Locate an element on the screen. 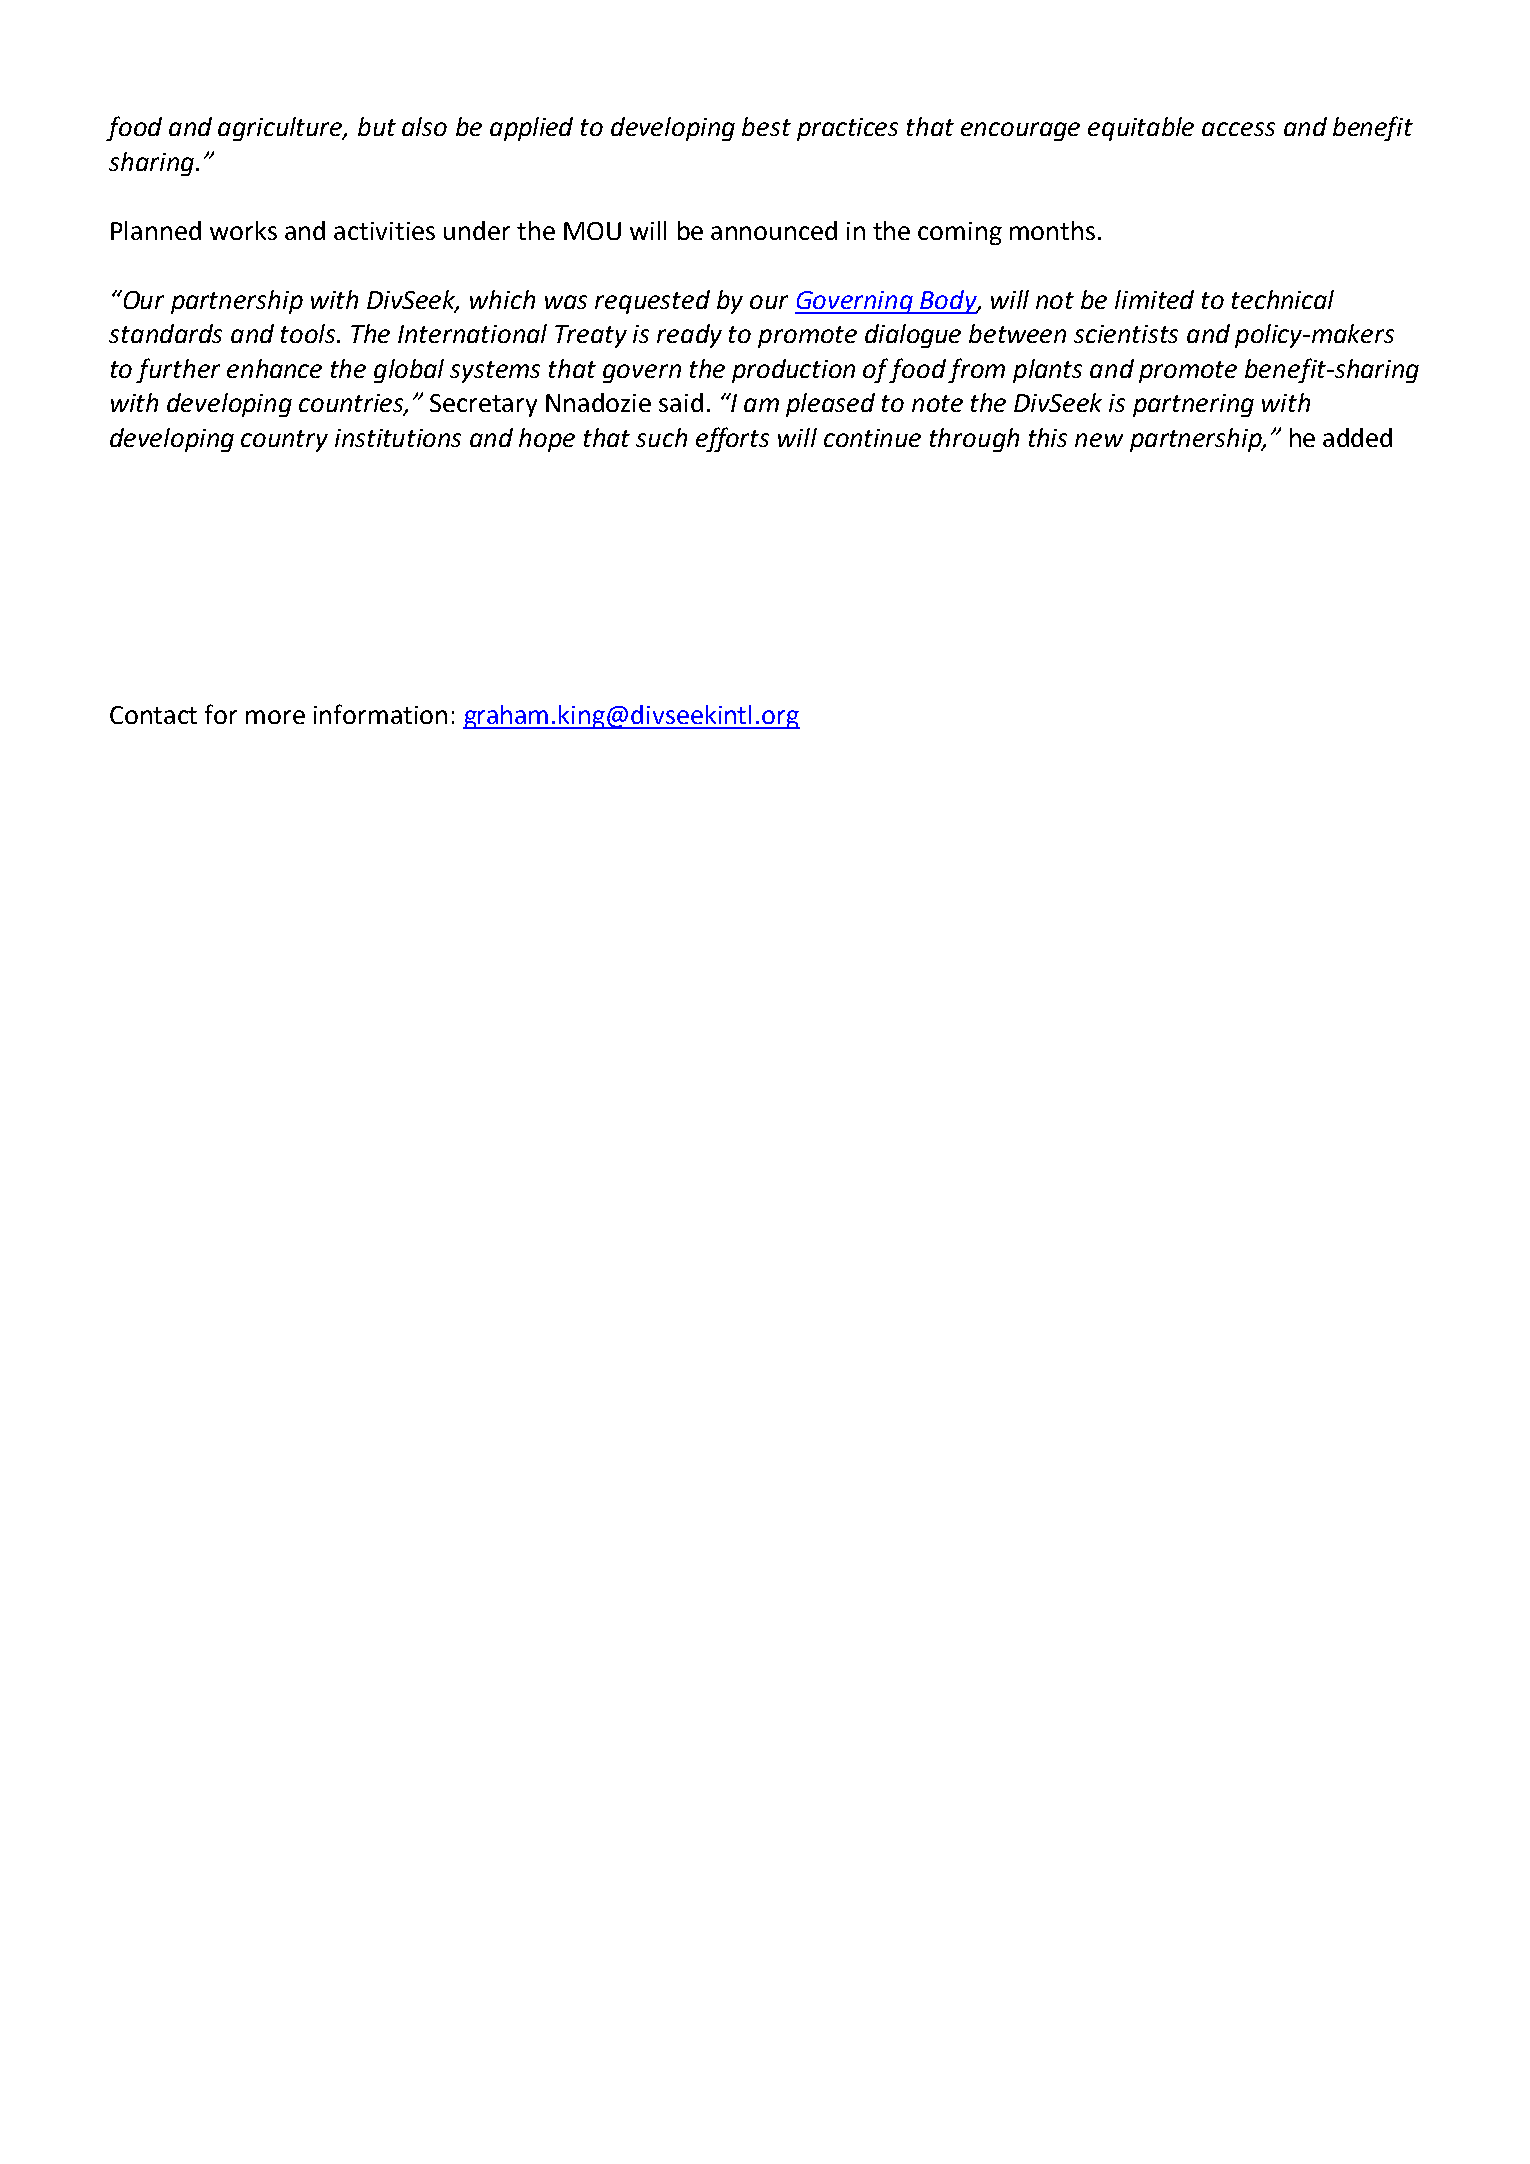 The width and height of the screenshot is (1530, 2164). enhance is located at coordinates (274, 368).
